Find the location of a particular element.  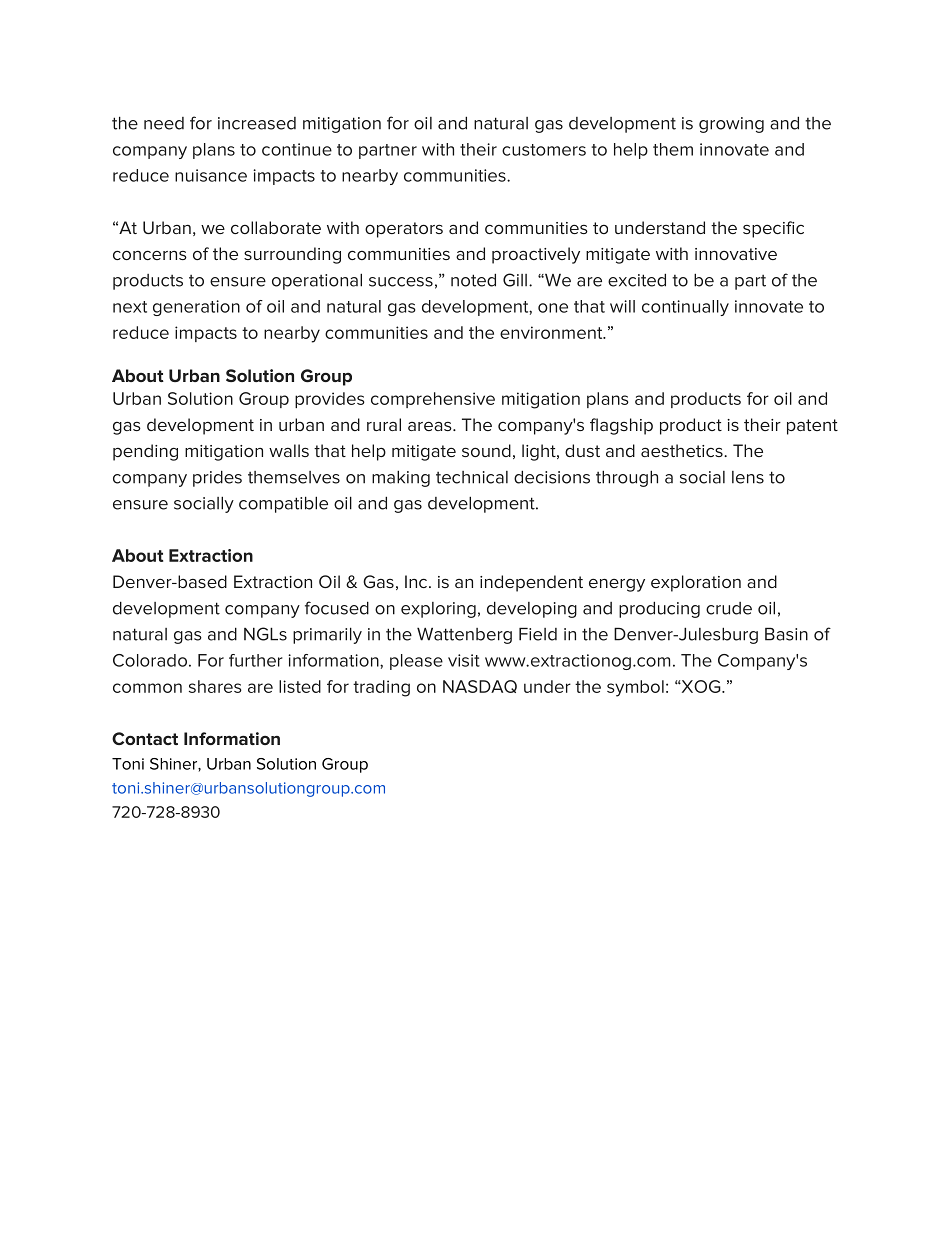

areas is located at coordinates (431, 426).
